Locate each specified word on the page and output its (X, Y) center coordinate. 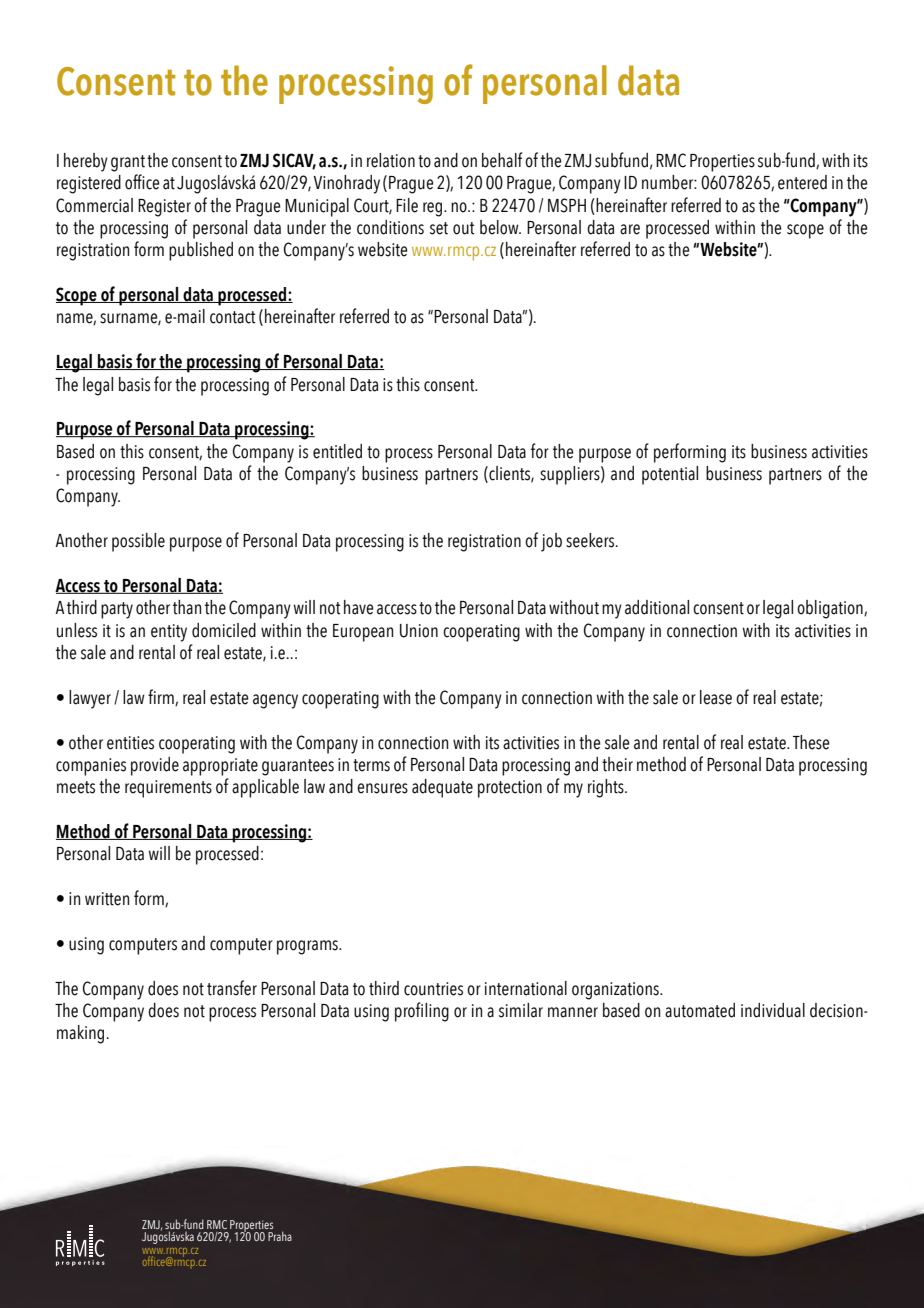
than (187, 607)
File (407, 205)
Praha (280, 1236)
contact (232, 317)
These (811, 742)
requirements (168, 789)
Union (419, 631)
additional (657, 607)
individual (773, 1010)
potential (670, 475)
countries (433, 989)
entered (802, 182)
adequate (442, 788)
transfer (232, 988)
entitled (337, 451)
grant (128, 163)
